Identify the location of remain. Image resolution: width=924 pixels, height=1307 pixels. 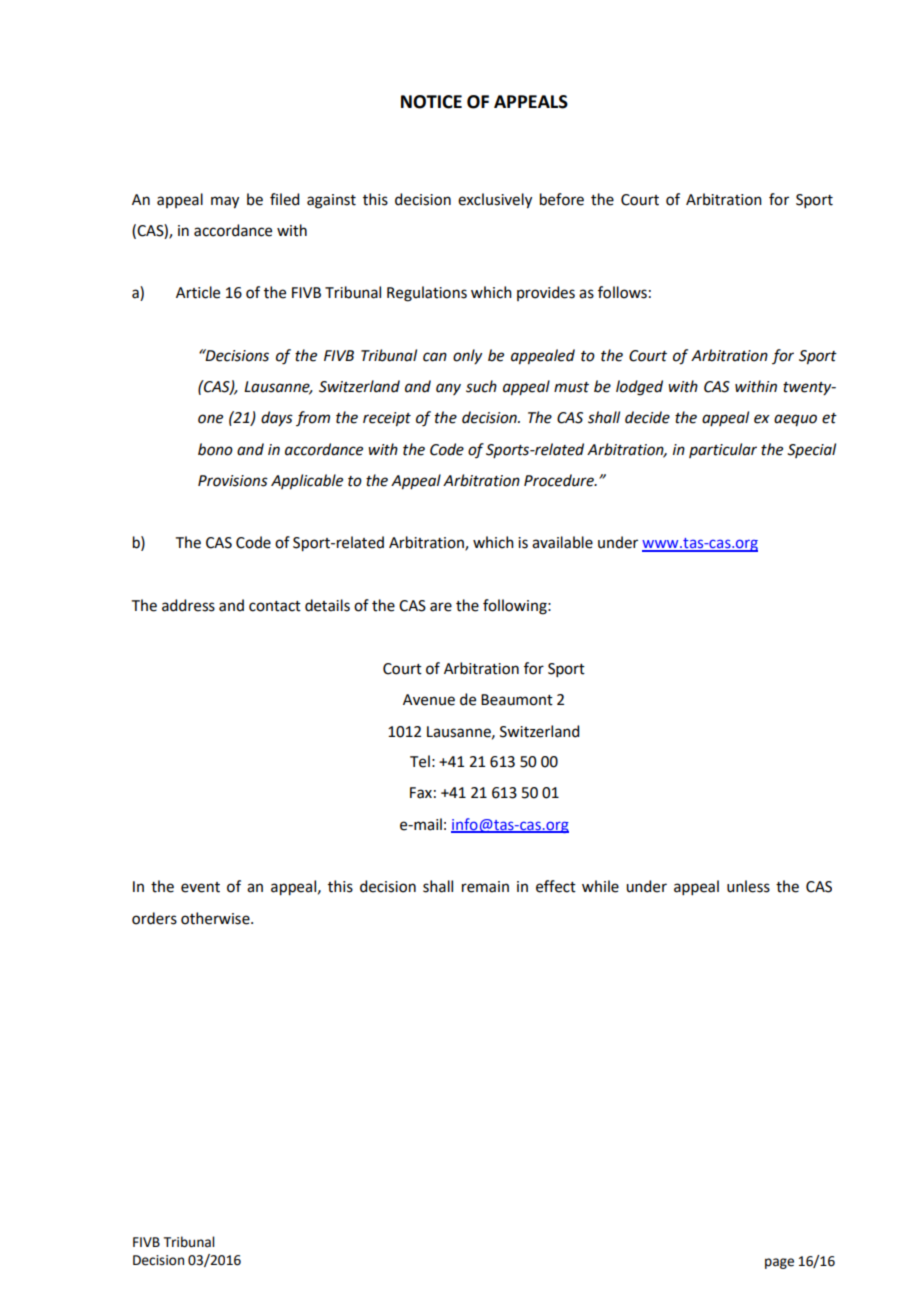
(485, 887).
